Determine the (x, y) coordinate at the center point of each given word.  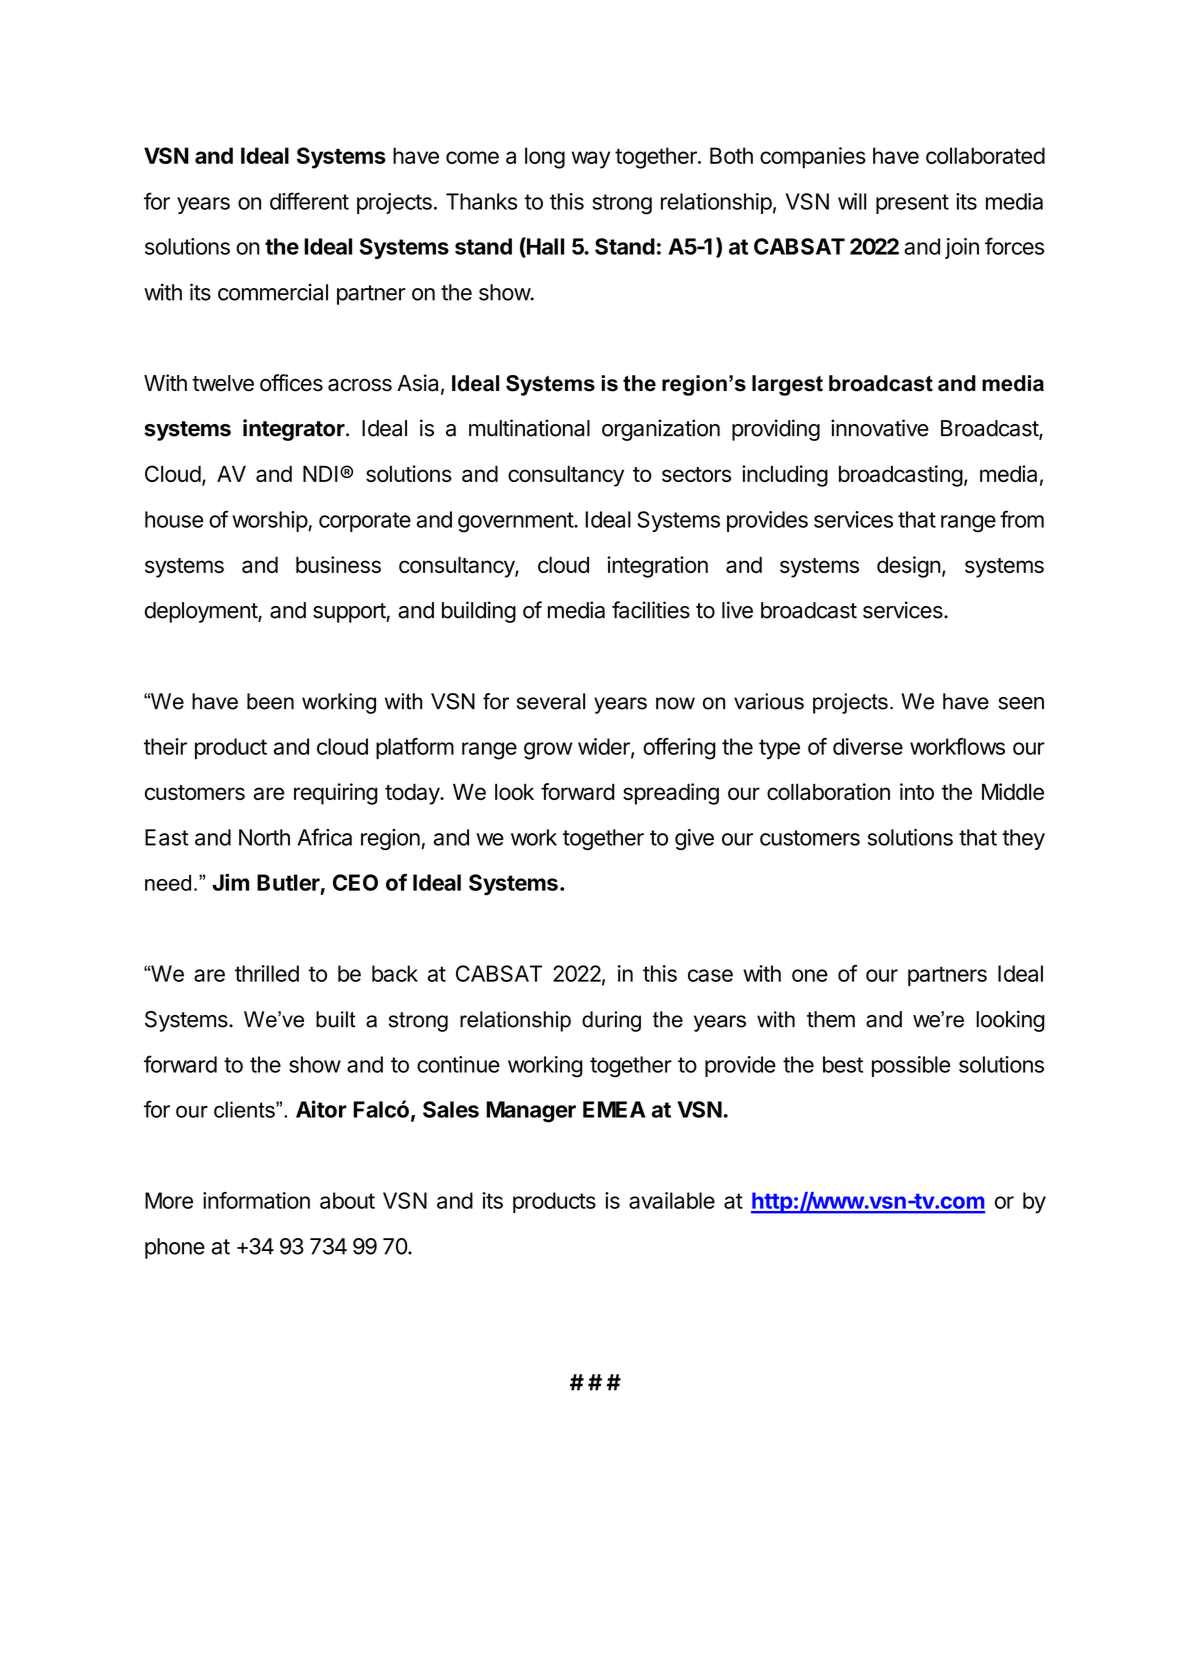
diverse (868, 746)
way (591, 160)
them (831, 1019)
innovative (880, 428)
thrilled (267, 973)
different (309, 201)
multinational (529, 428)
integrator (295, 430)
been (270, 701)
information (256, 1200)
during (611, 1021)
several (551, 701)
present (912, 204)
